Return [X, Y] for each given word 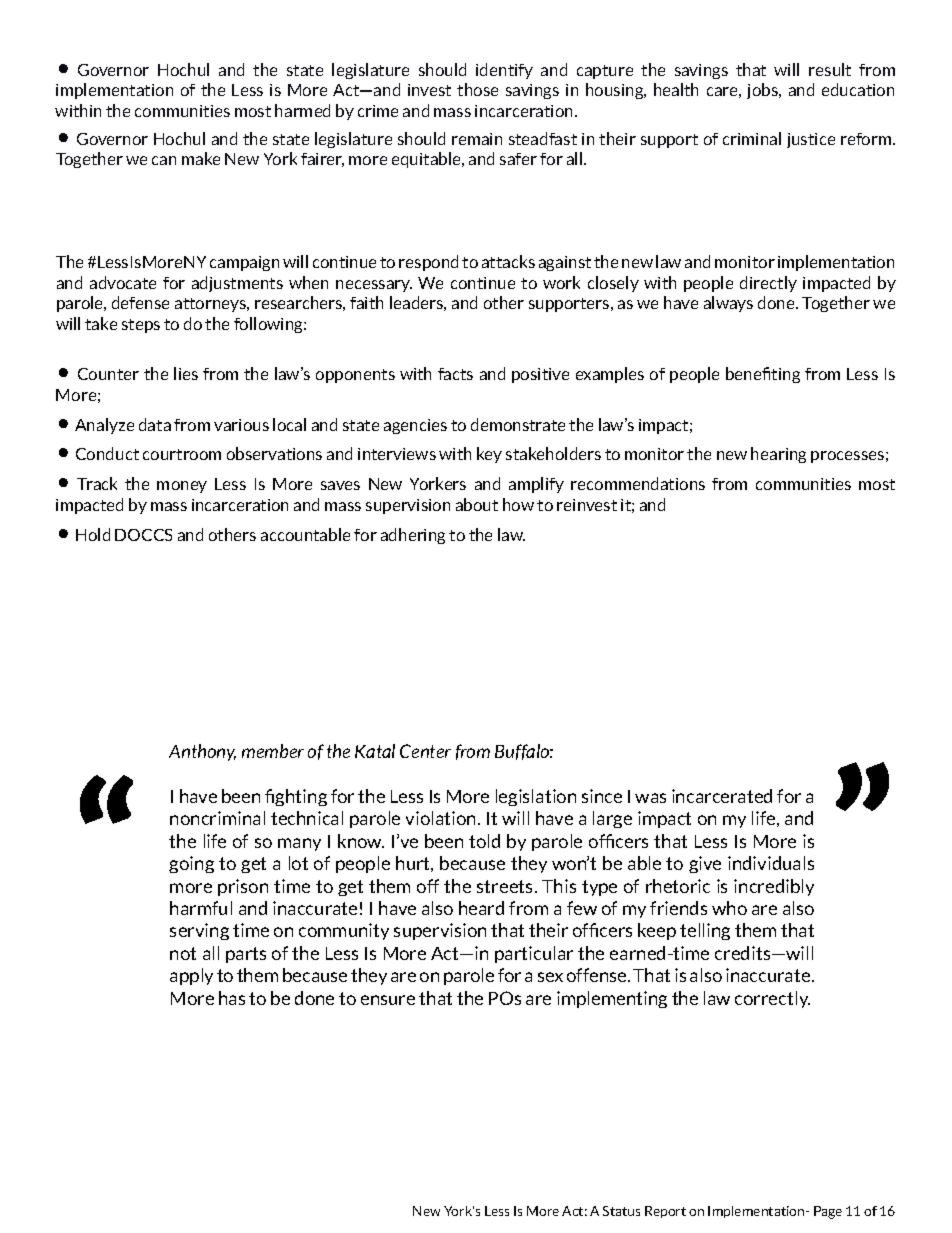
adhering [413, 536]
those [477, 89]
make [201, 158]
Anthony [202, 752]
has [232, 998]
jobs [764, 91]
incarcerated [722, 796]
